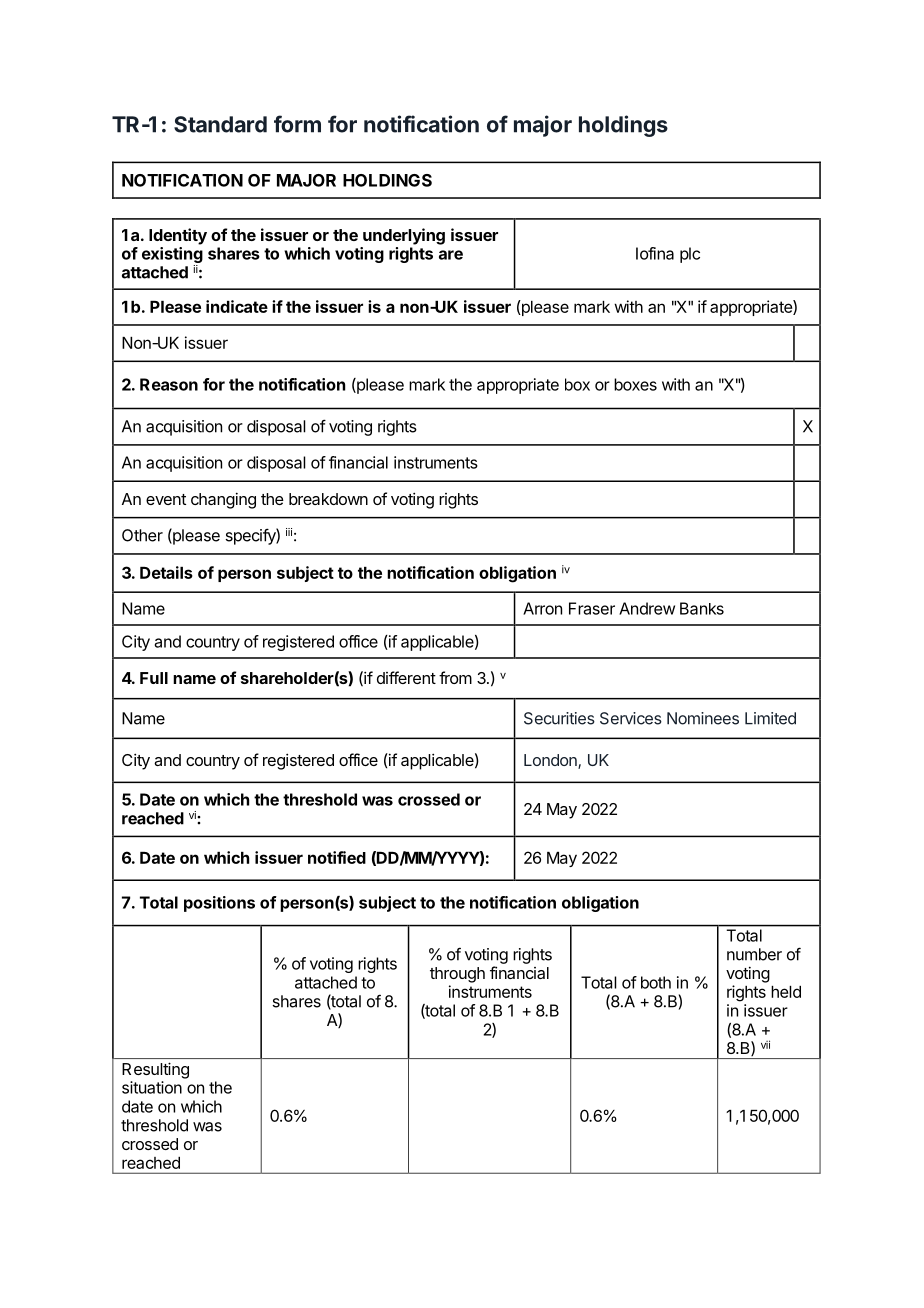  I want to click on through, so click(457, 975).
